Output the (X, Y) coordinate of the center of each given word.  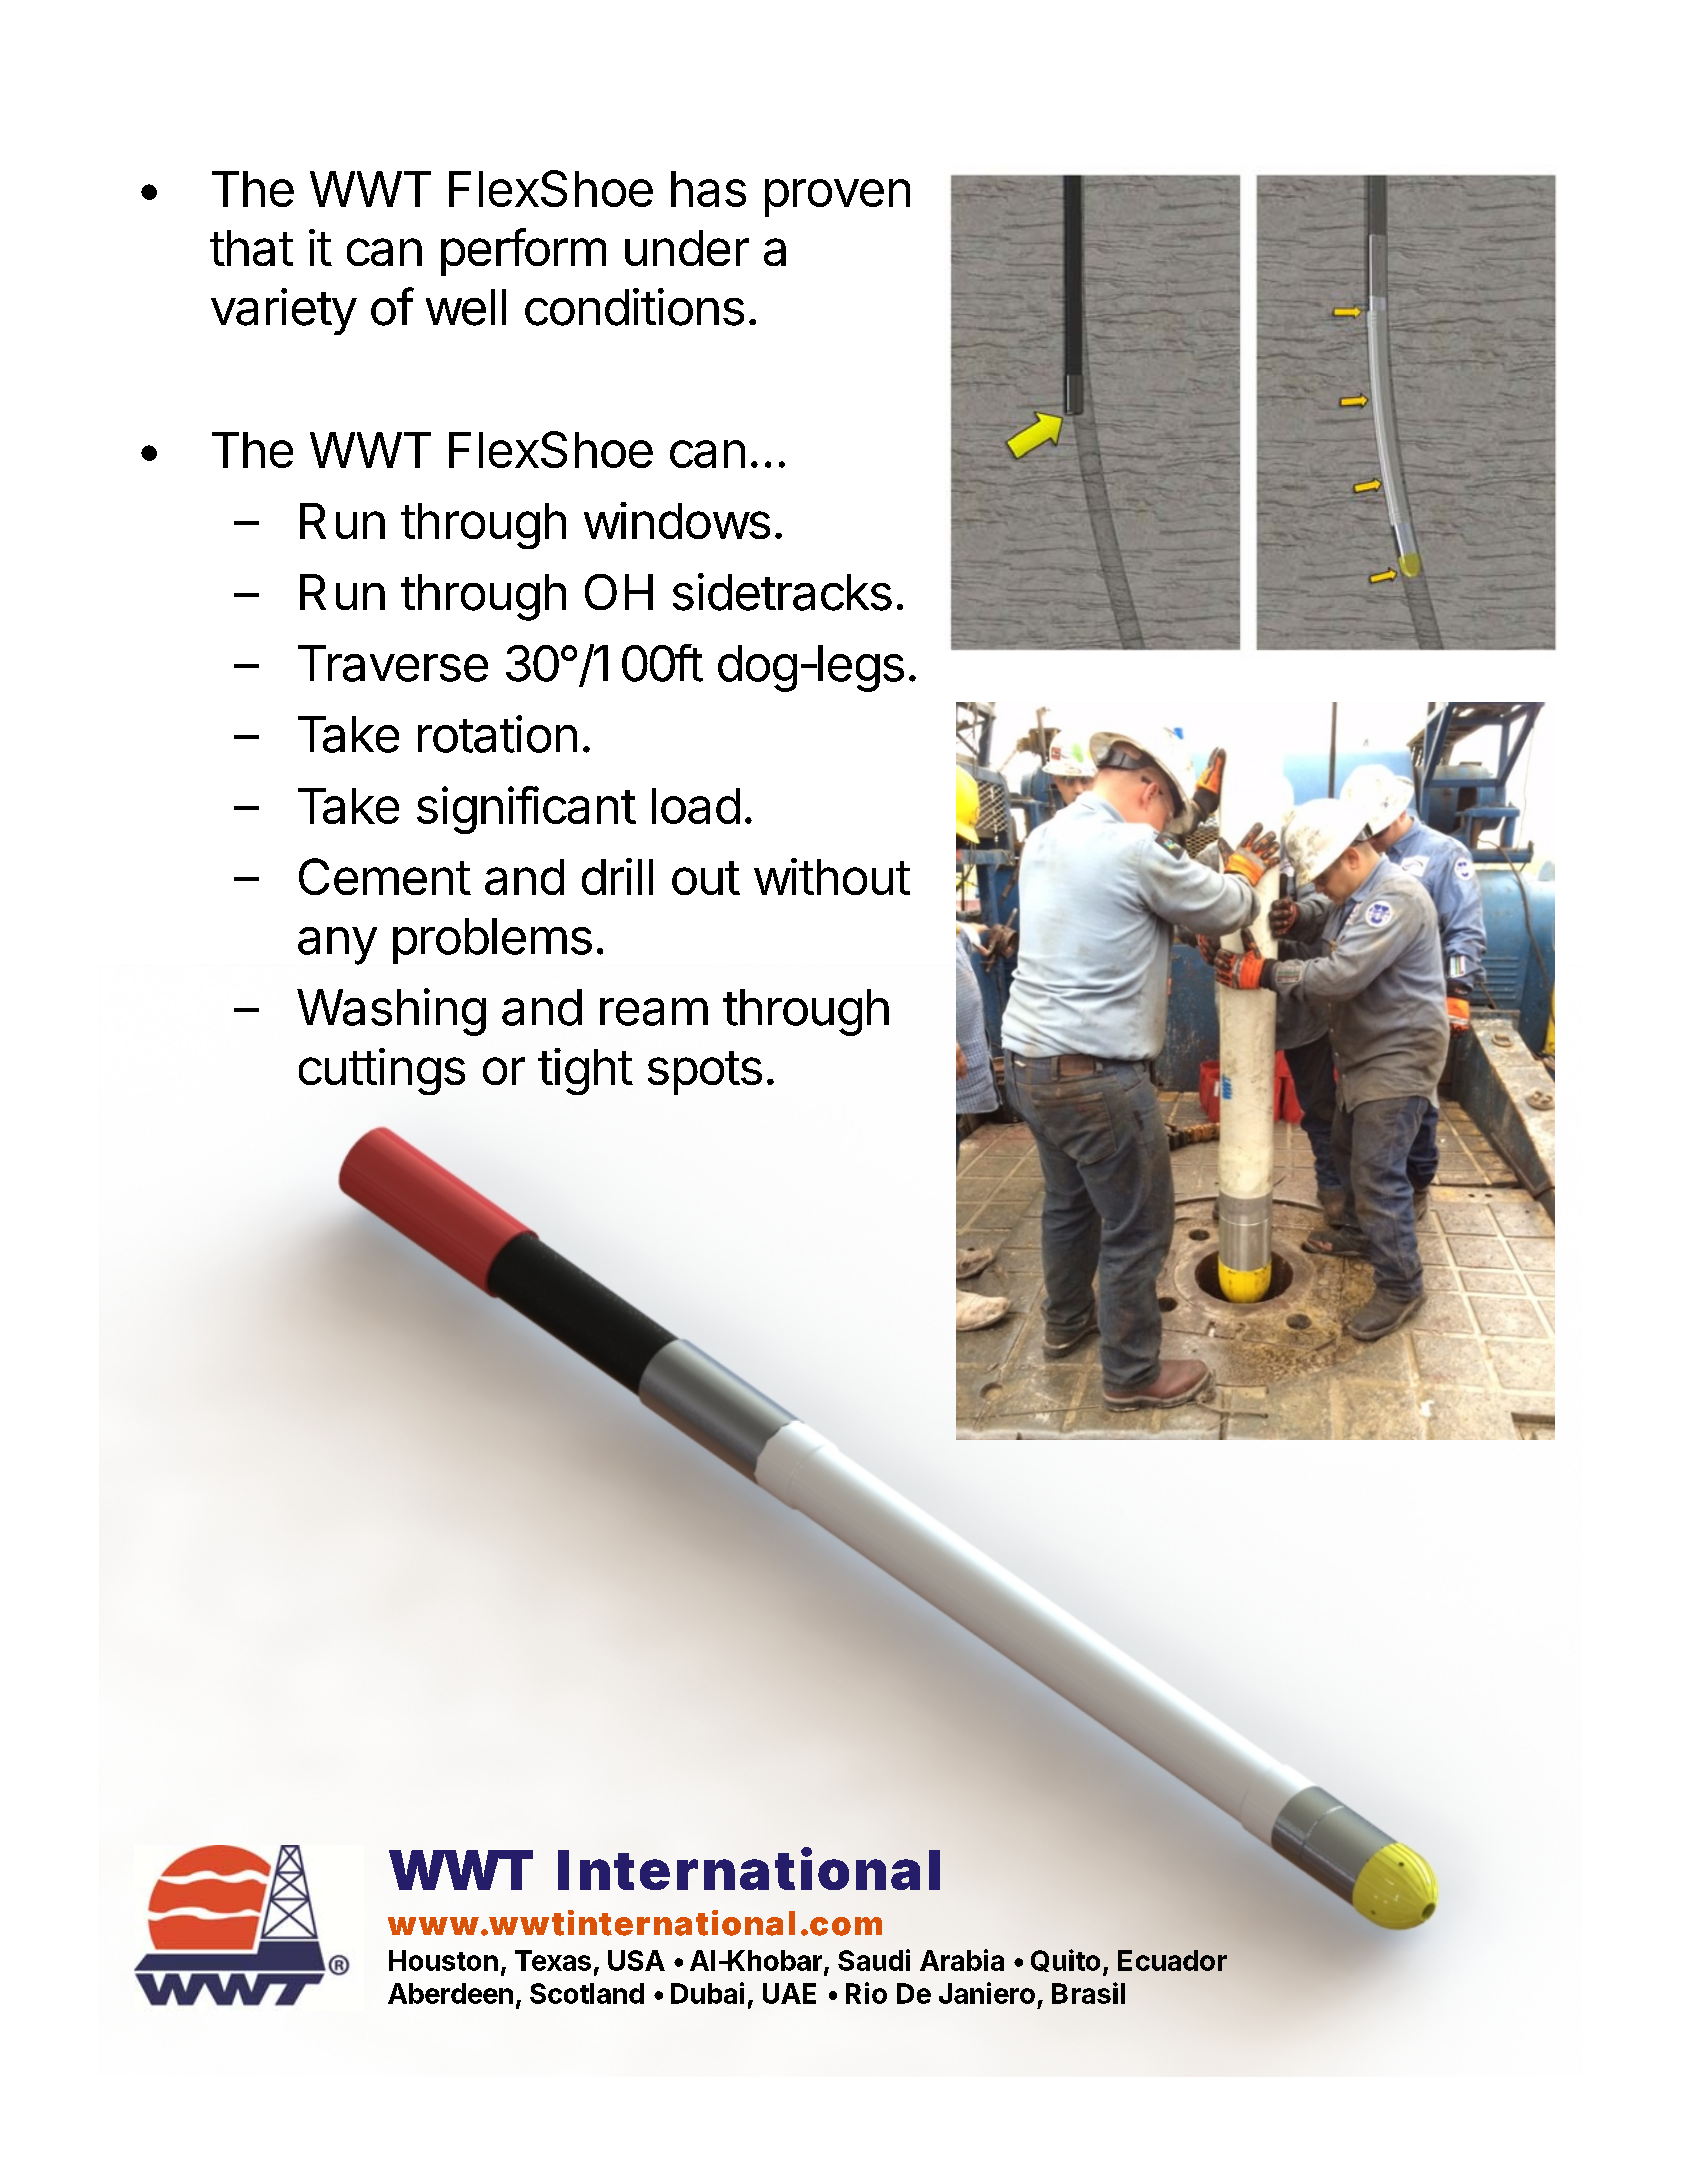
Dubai (707, 1993)
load (696, 806)
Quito (1065, 1960)
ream (654, 1012)
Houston (443, 1960)
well (466, 307)
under (687, 248)
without (832, 876)
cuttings (382, 1071)
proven (837, 198)
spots (705, 1073)
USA (636, 1960)
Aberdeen (450, 1993)
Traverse (393, 663)
